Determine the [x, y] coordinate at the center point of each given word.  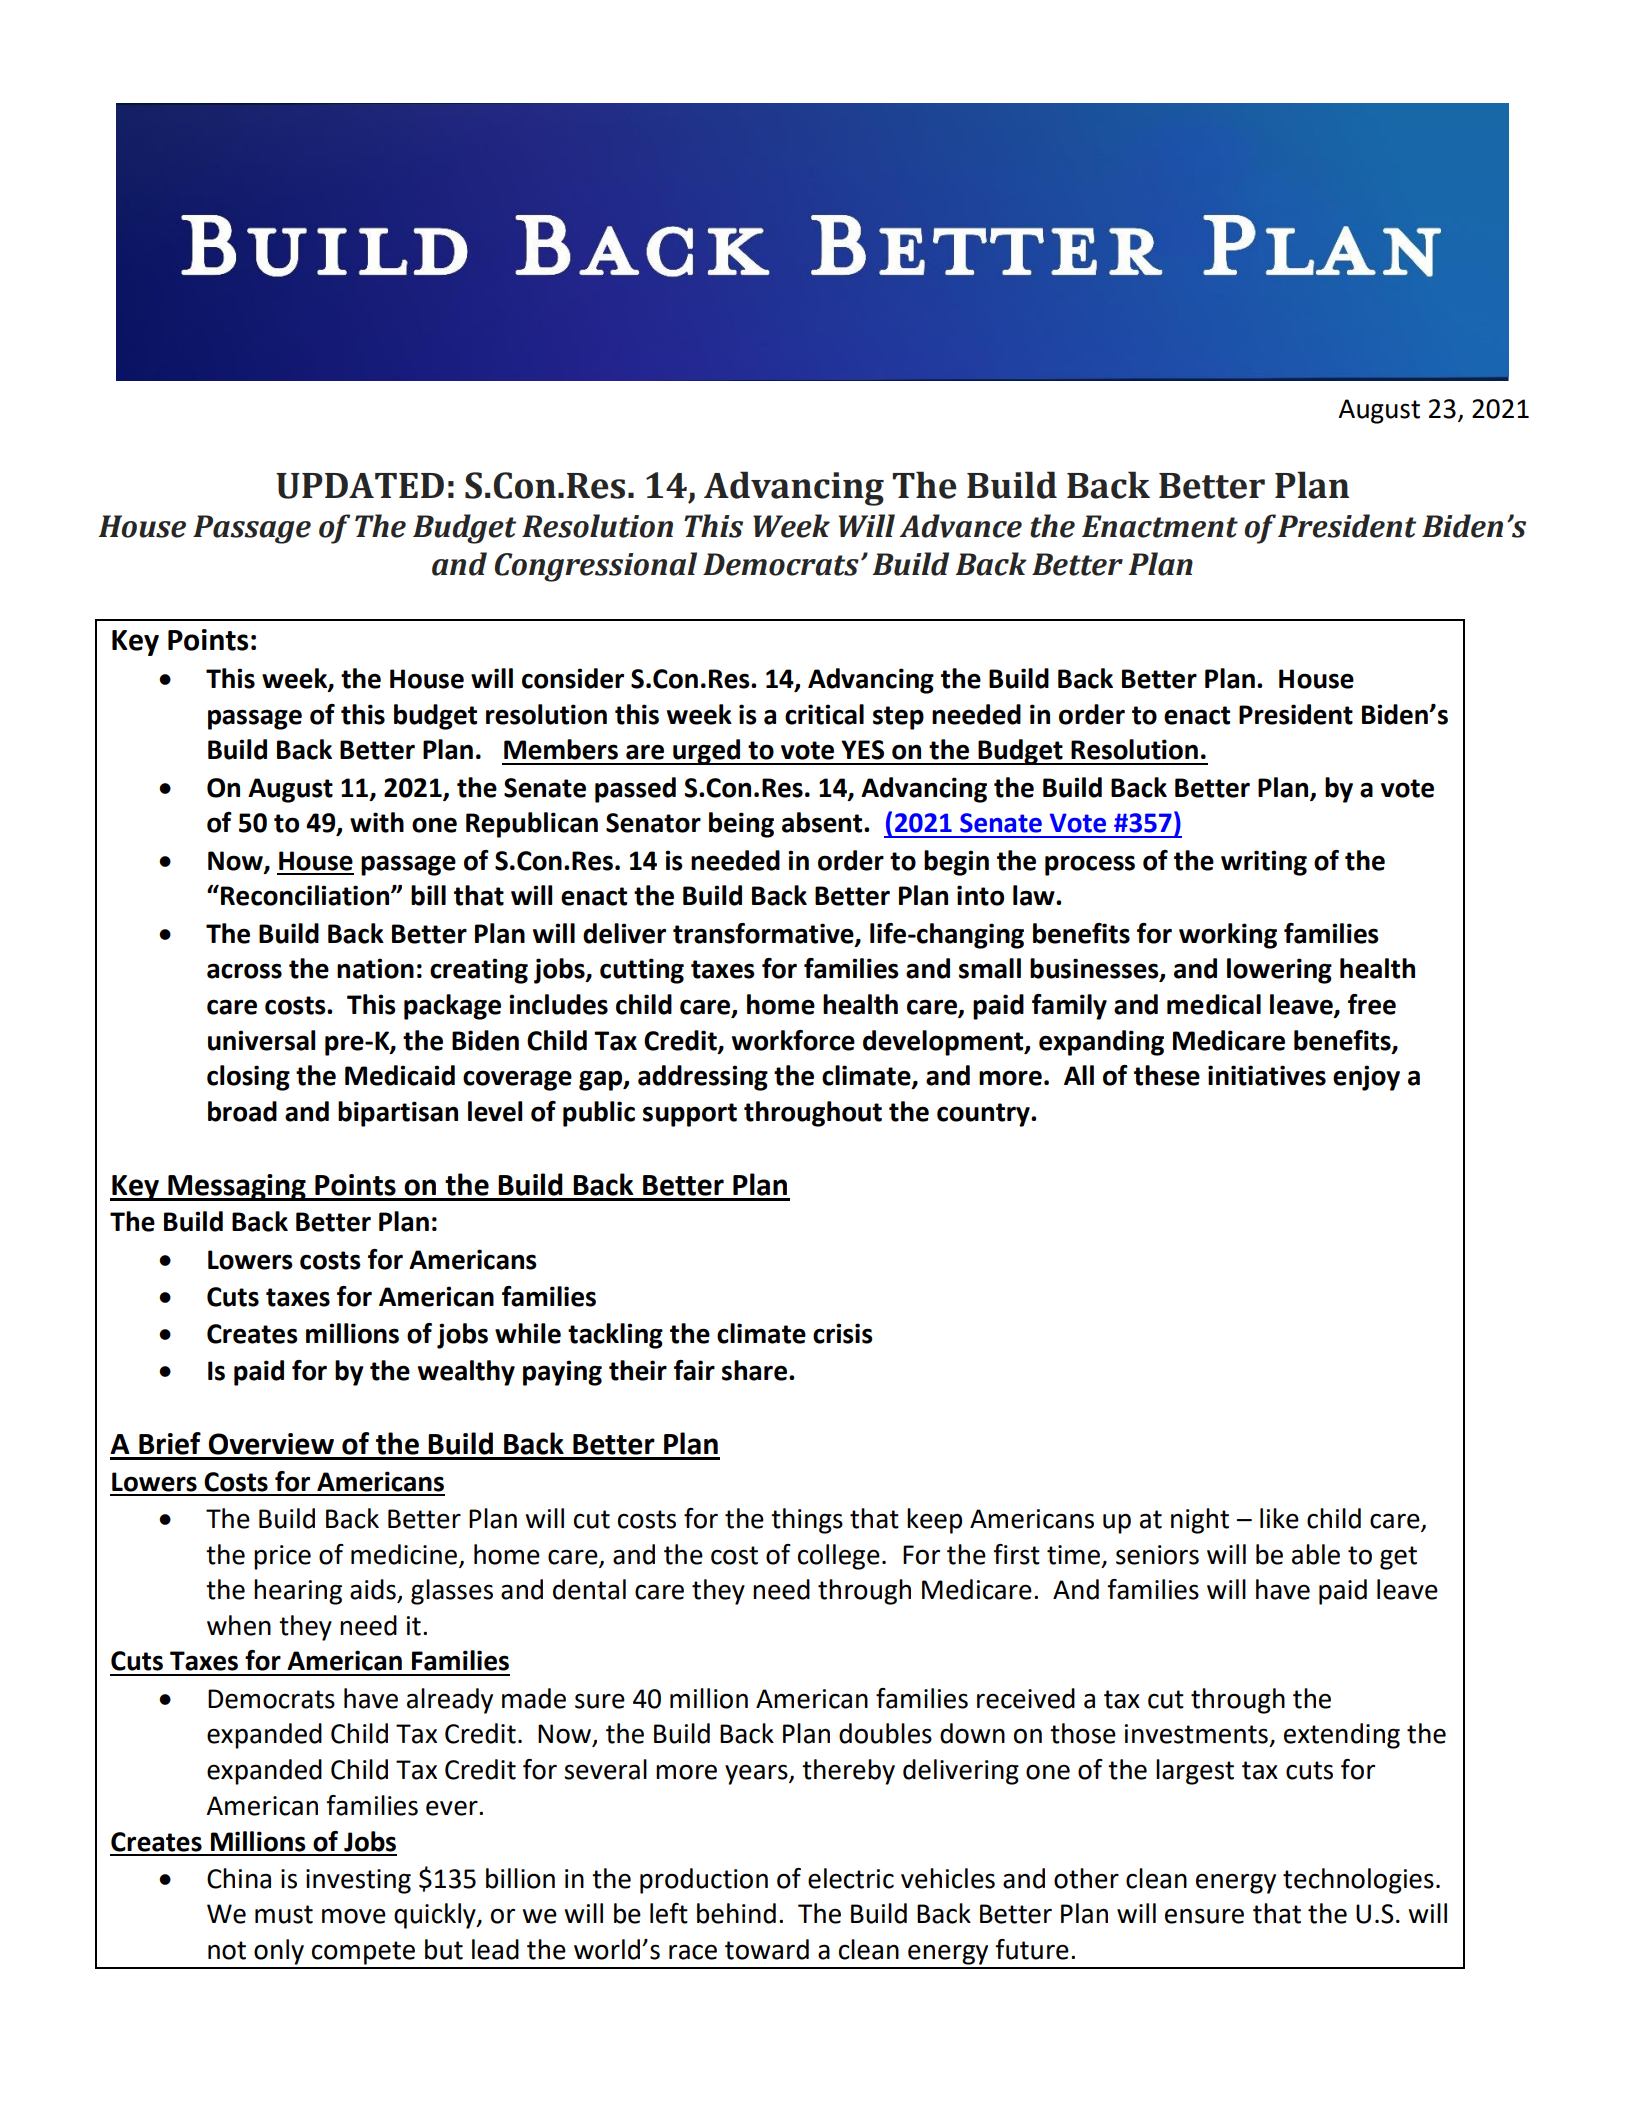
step [898, 718]
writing [1264, 863]
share [756, 1370]
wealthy [466, 1373]
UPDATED [360, 486]
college [839, 1557]
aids [374, 1590]
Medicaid [400, 1075]
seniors [1157, 1555]
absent [823, 822]
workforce [793, 1040]
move [354, 1916]
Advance [961, 526]
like [1279, 1518]
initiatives [1267, 1075]
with [377, 822]
